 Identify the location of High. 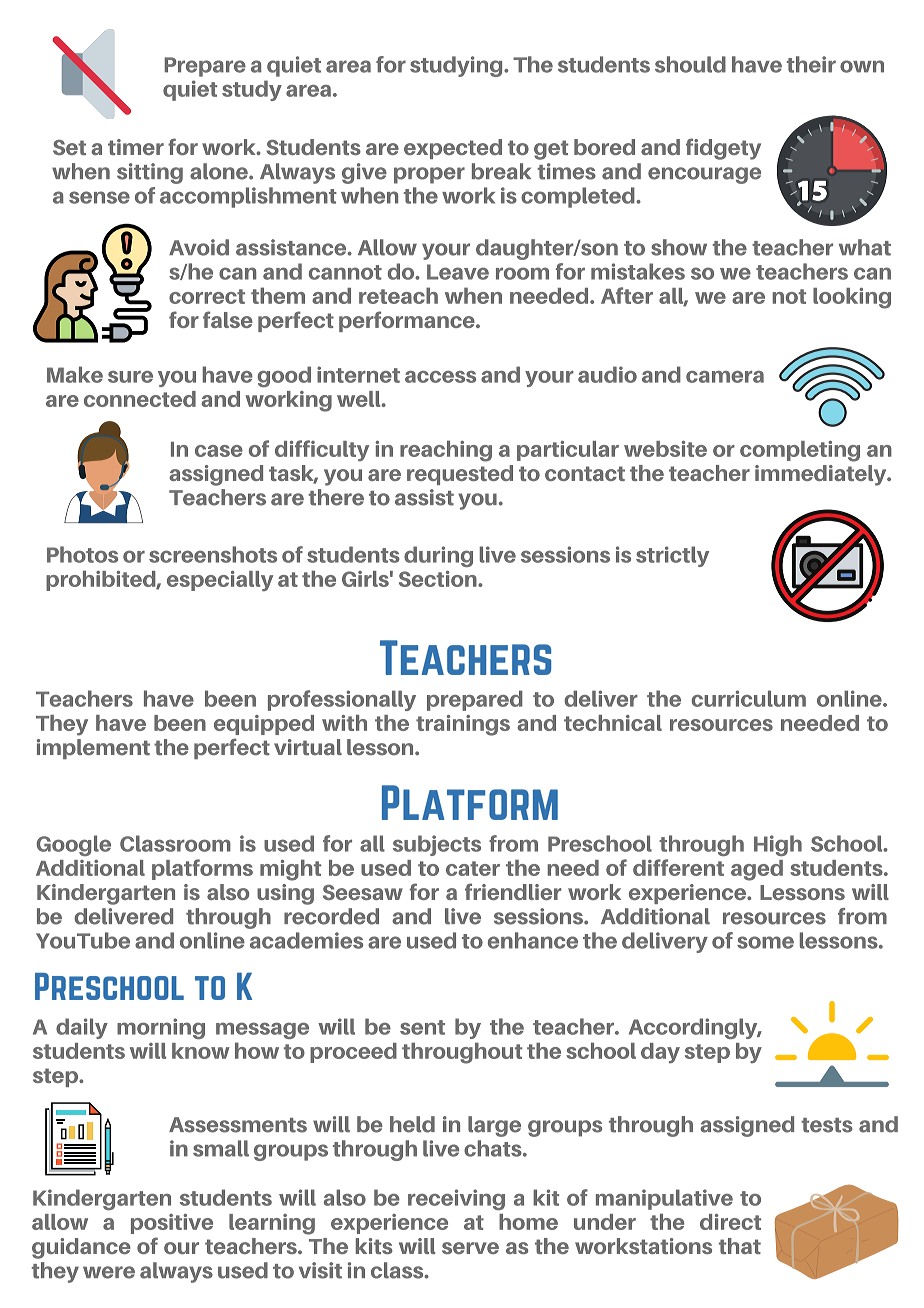
(778, 845).
